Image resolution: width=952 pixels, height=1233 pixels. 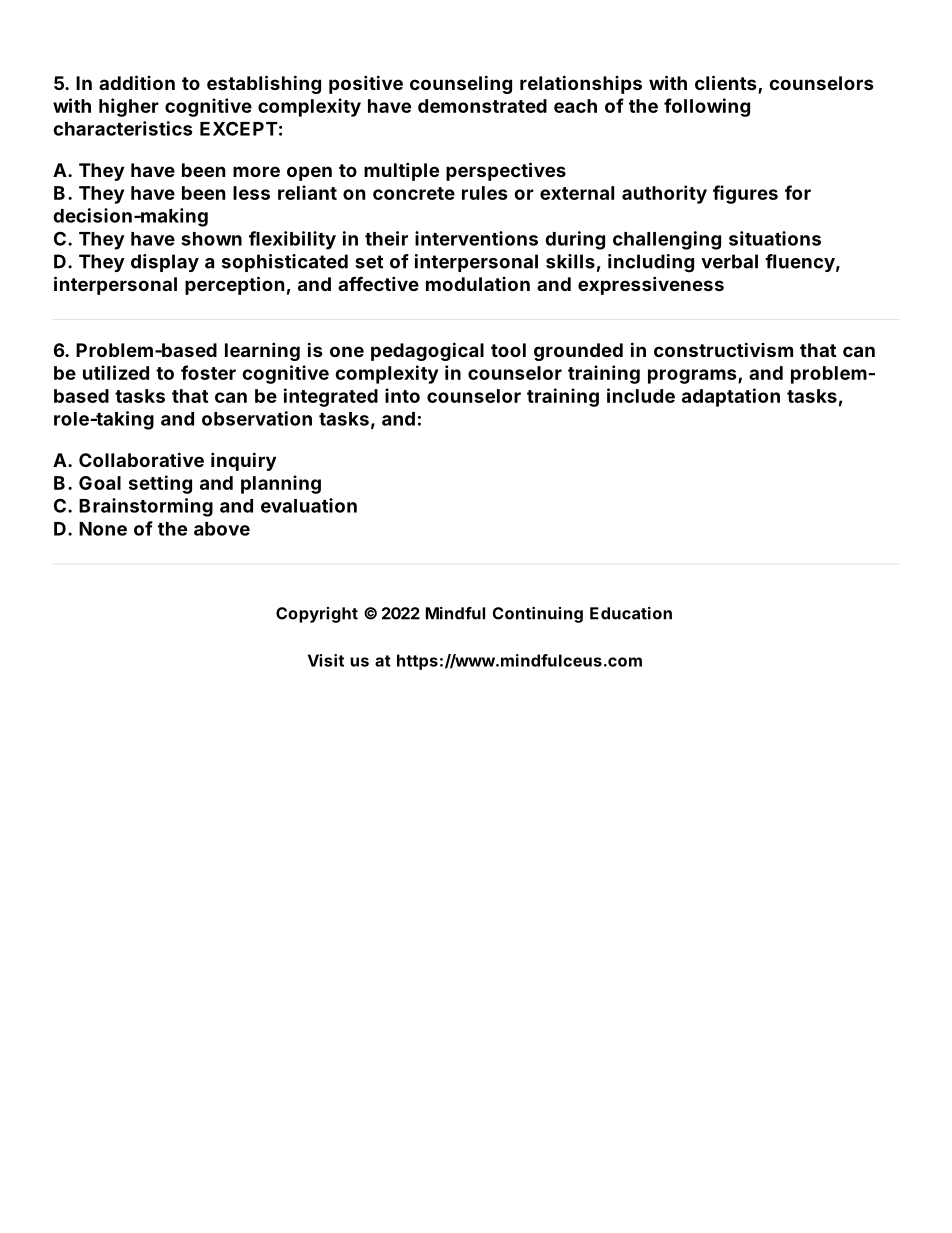 What do you see at coordinates (129, 107) in the screenshot?
I see `higher` at bounding box center [129, 107].
